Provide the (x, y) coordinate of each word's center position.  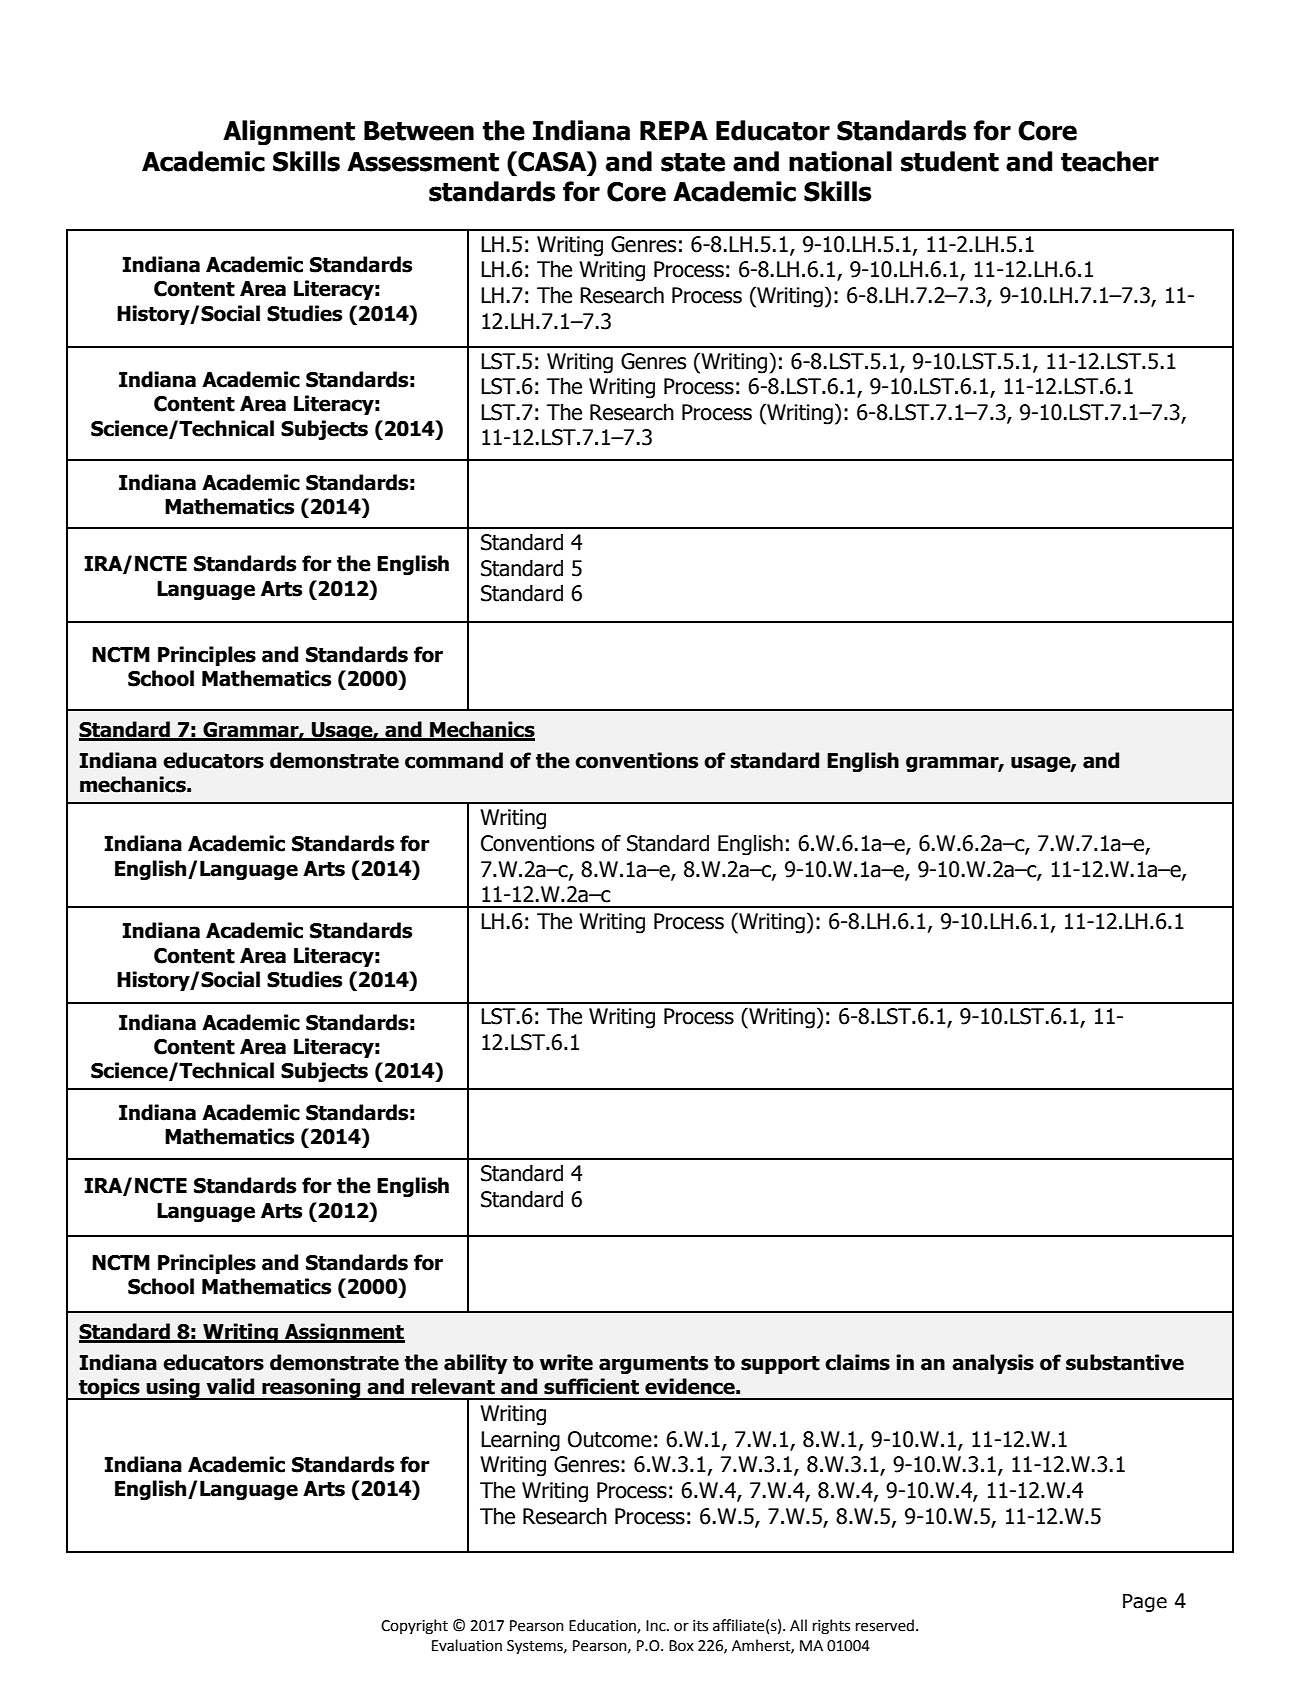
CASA (552, 161)
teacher (1110, 161)
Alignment (289, 133)
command (454, 760)
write (566, 1362)
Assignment (344, 1333)
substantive (1125, 1362)
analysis (993, 1364)
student (950, 161)
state (693, 162)
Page (1145, 1603)
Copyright (414, 1627)
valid (230, 1386)
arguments (653, 1364)
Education (603, 1626)
